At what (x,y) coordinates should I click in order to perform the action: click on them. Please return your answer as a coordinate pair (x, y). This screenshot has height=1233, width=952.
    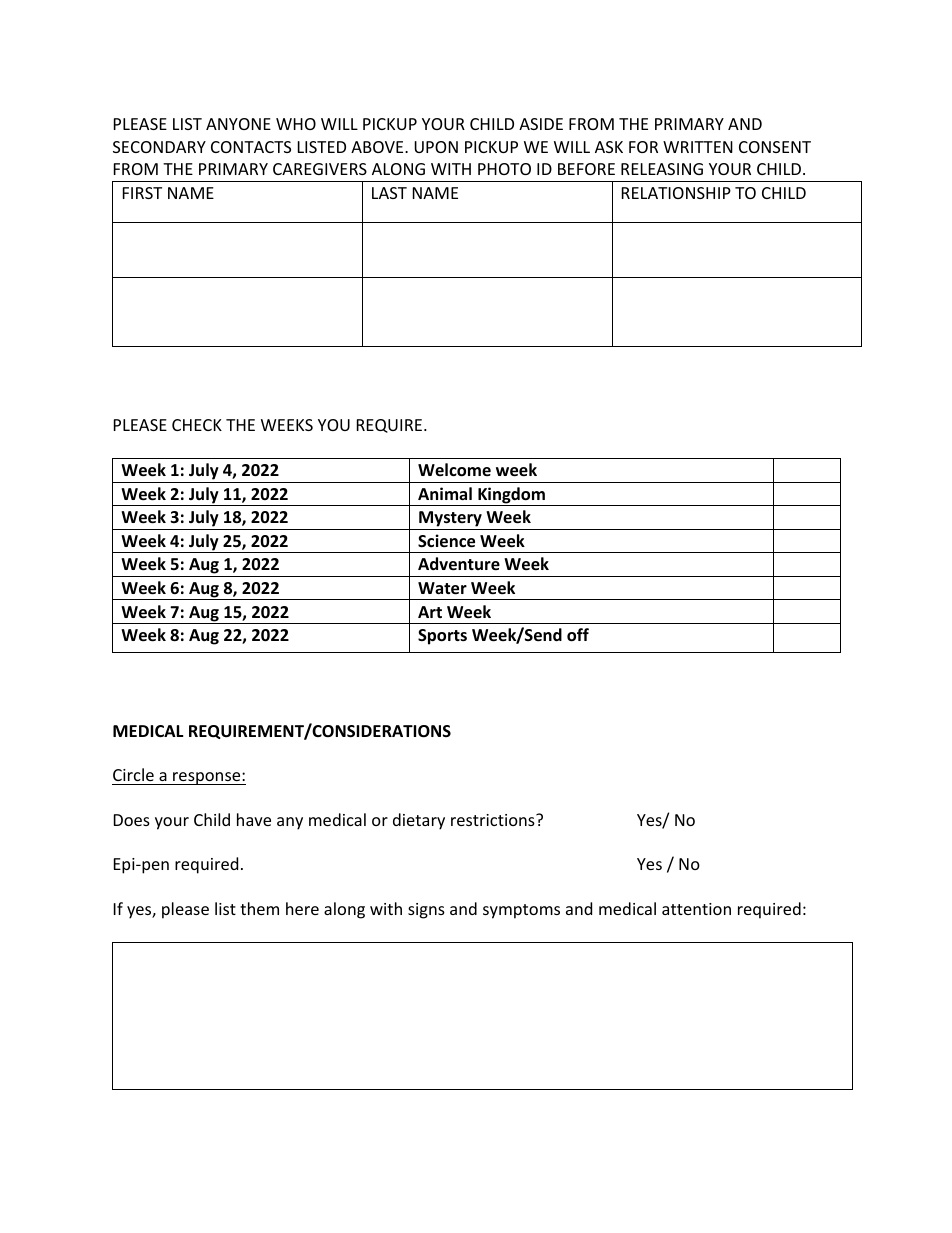
    Looking at the image, I should click on (259, 908).
